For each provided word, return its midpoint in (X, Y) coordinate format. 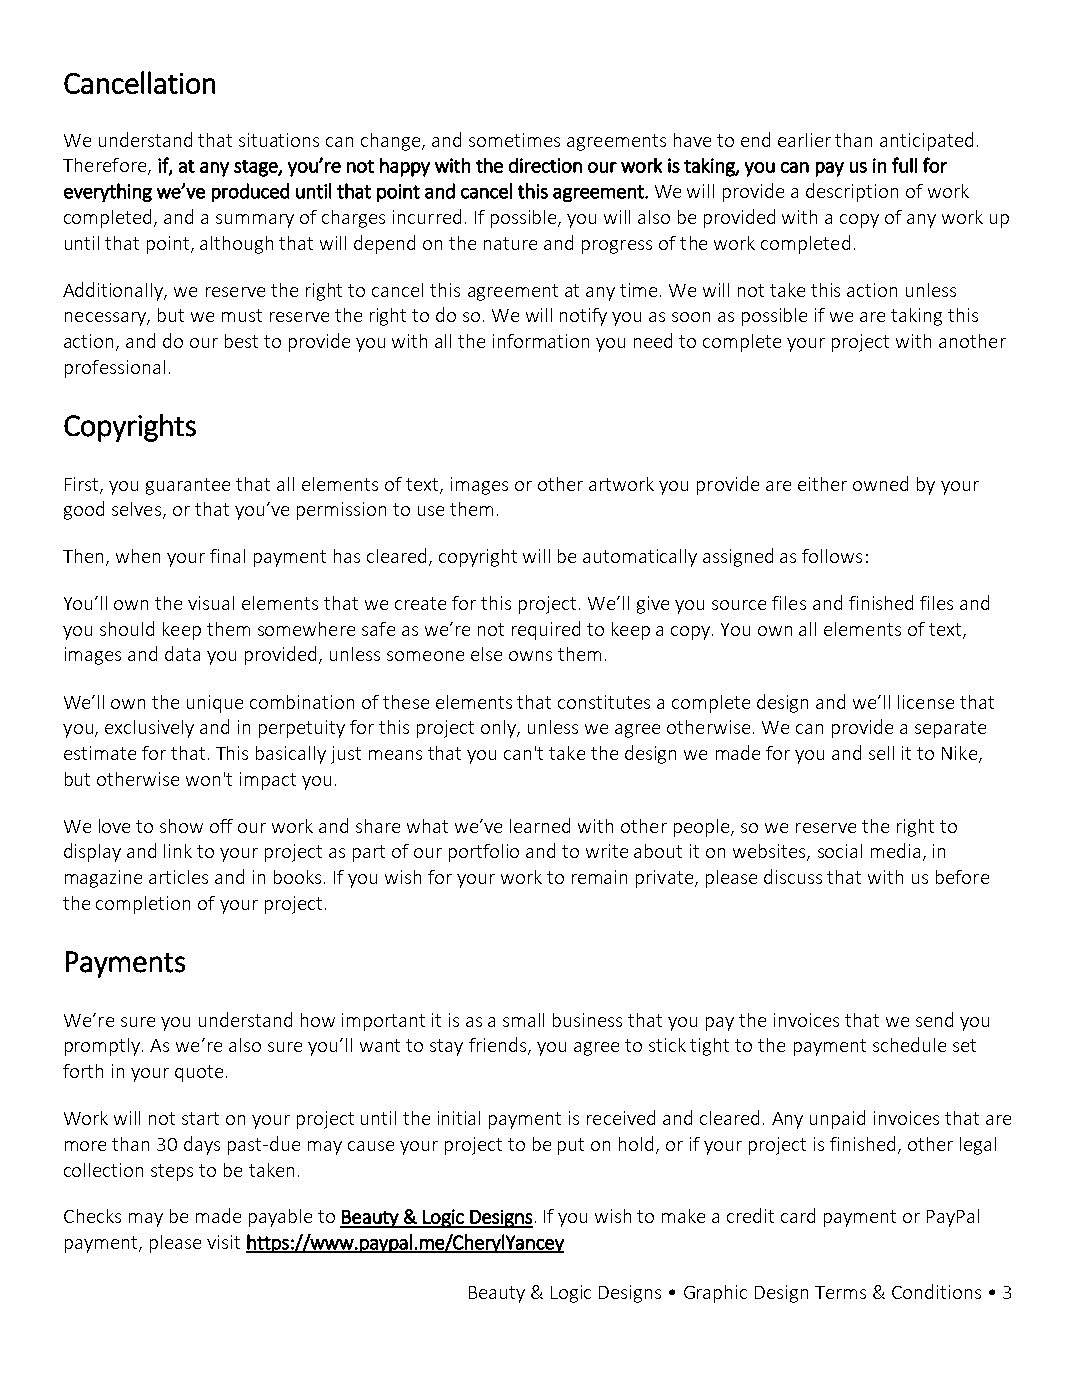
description (852, 192)
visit (223, 1242)
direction (545, 165)
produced (250, 192)
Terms (840, 1292)
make (683, 1216)
